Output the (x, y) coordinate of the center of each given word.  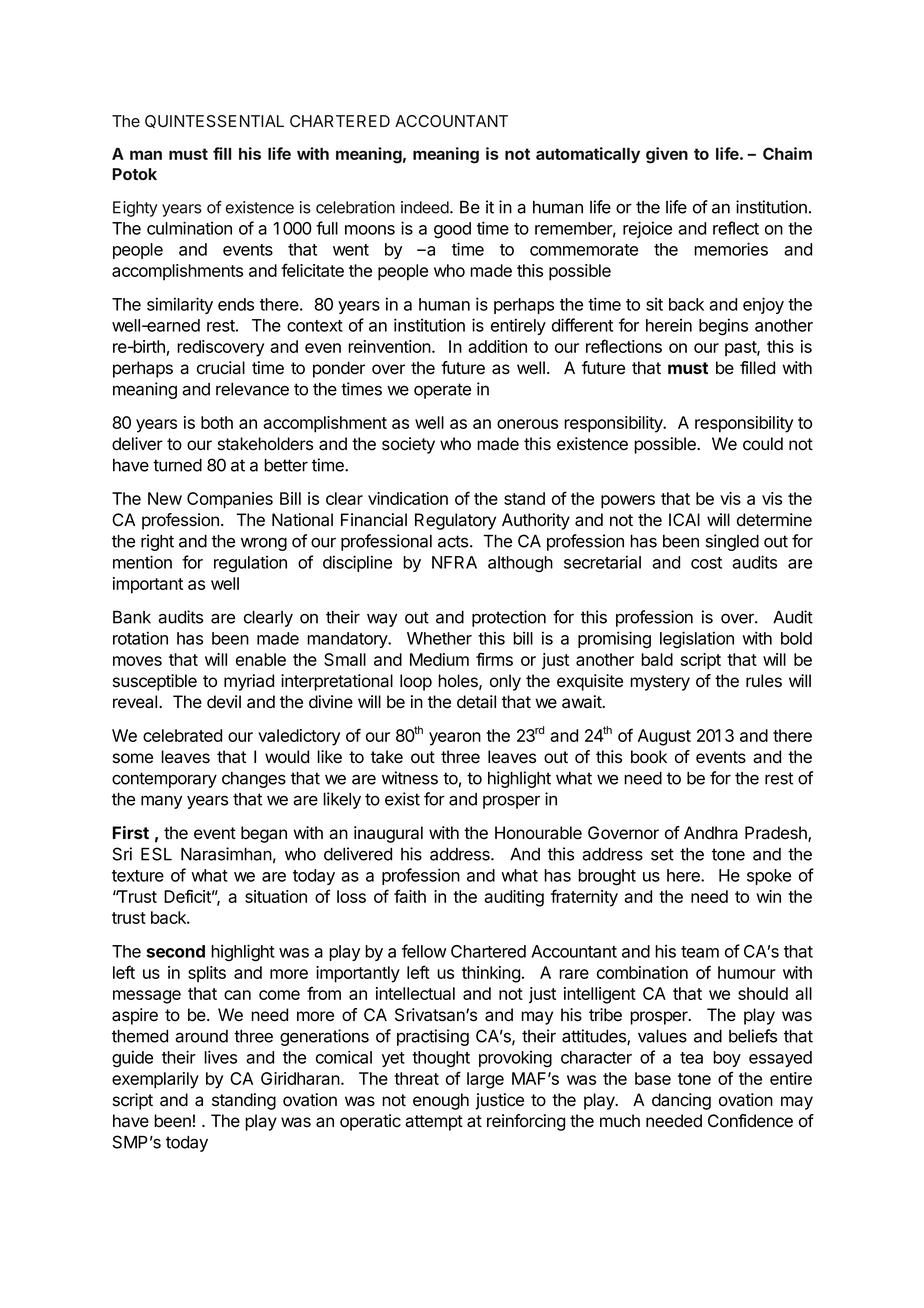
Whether (439, 638)
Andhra (711, 833)
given (667, 155)
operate (442, 391)
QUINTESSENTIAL (214, 121)
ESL (156, 854)
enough (441, 1101)
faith (410, 896)
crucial (221, 368)
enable (261, 659)
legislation (697, 639)
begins (723, 327)
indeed (426, 207)
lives (220, 1057)
